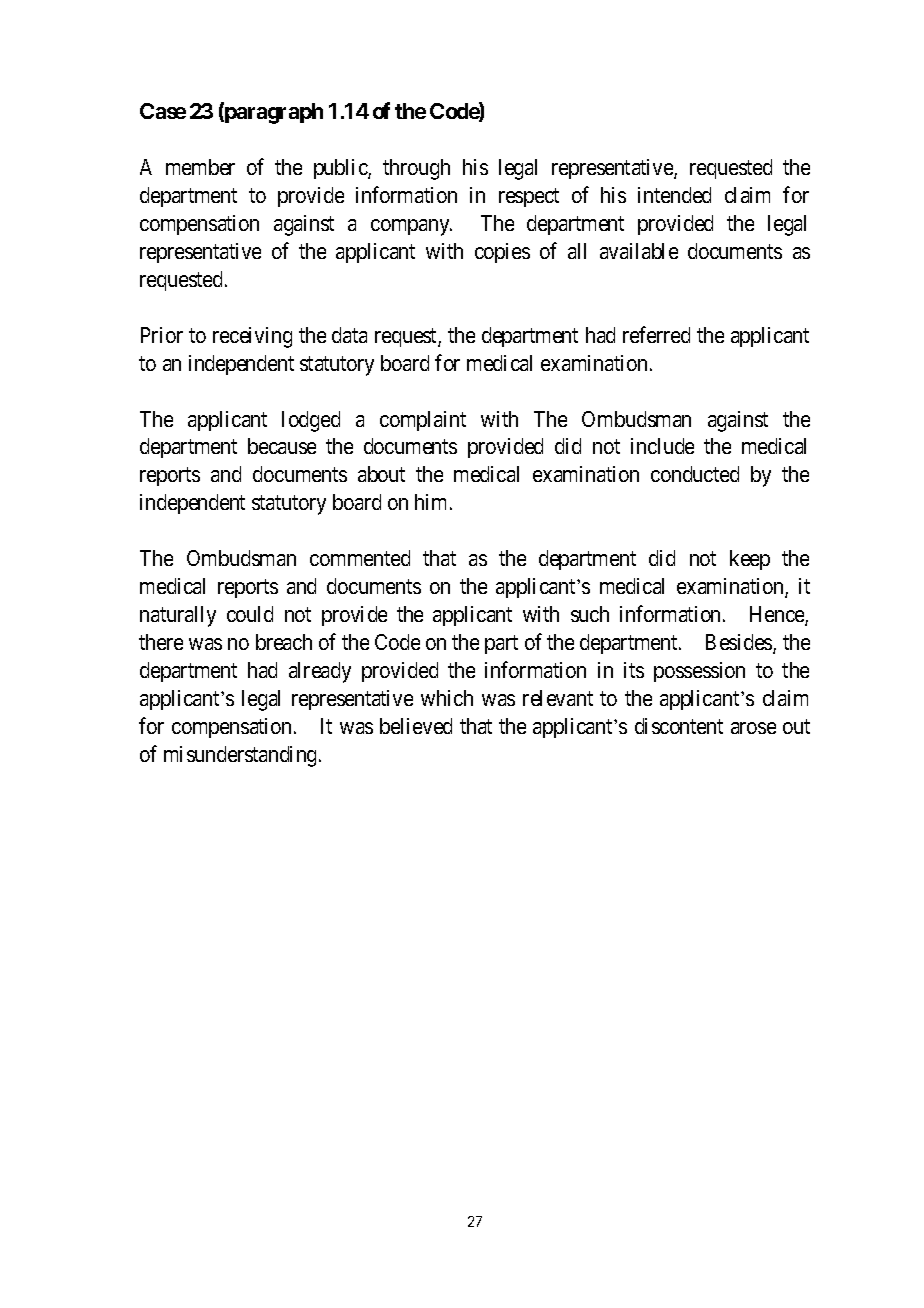  I want to click on discontent, so click(679, 726).
